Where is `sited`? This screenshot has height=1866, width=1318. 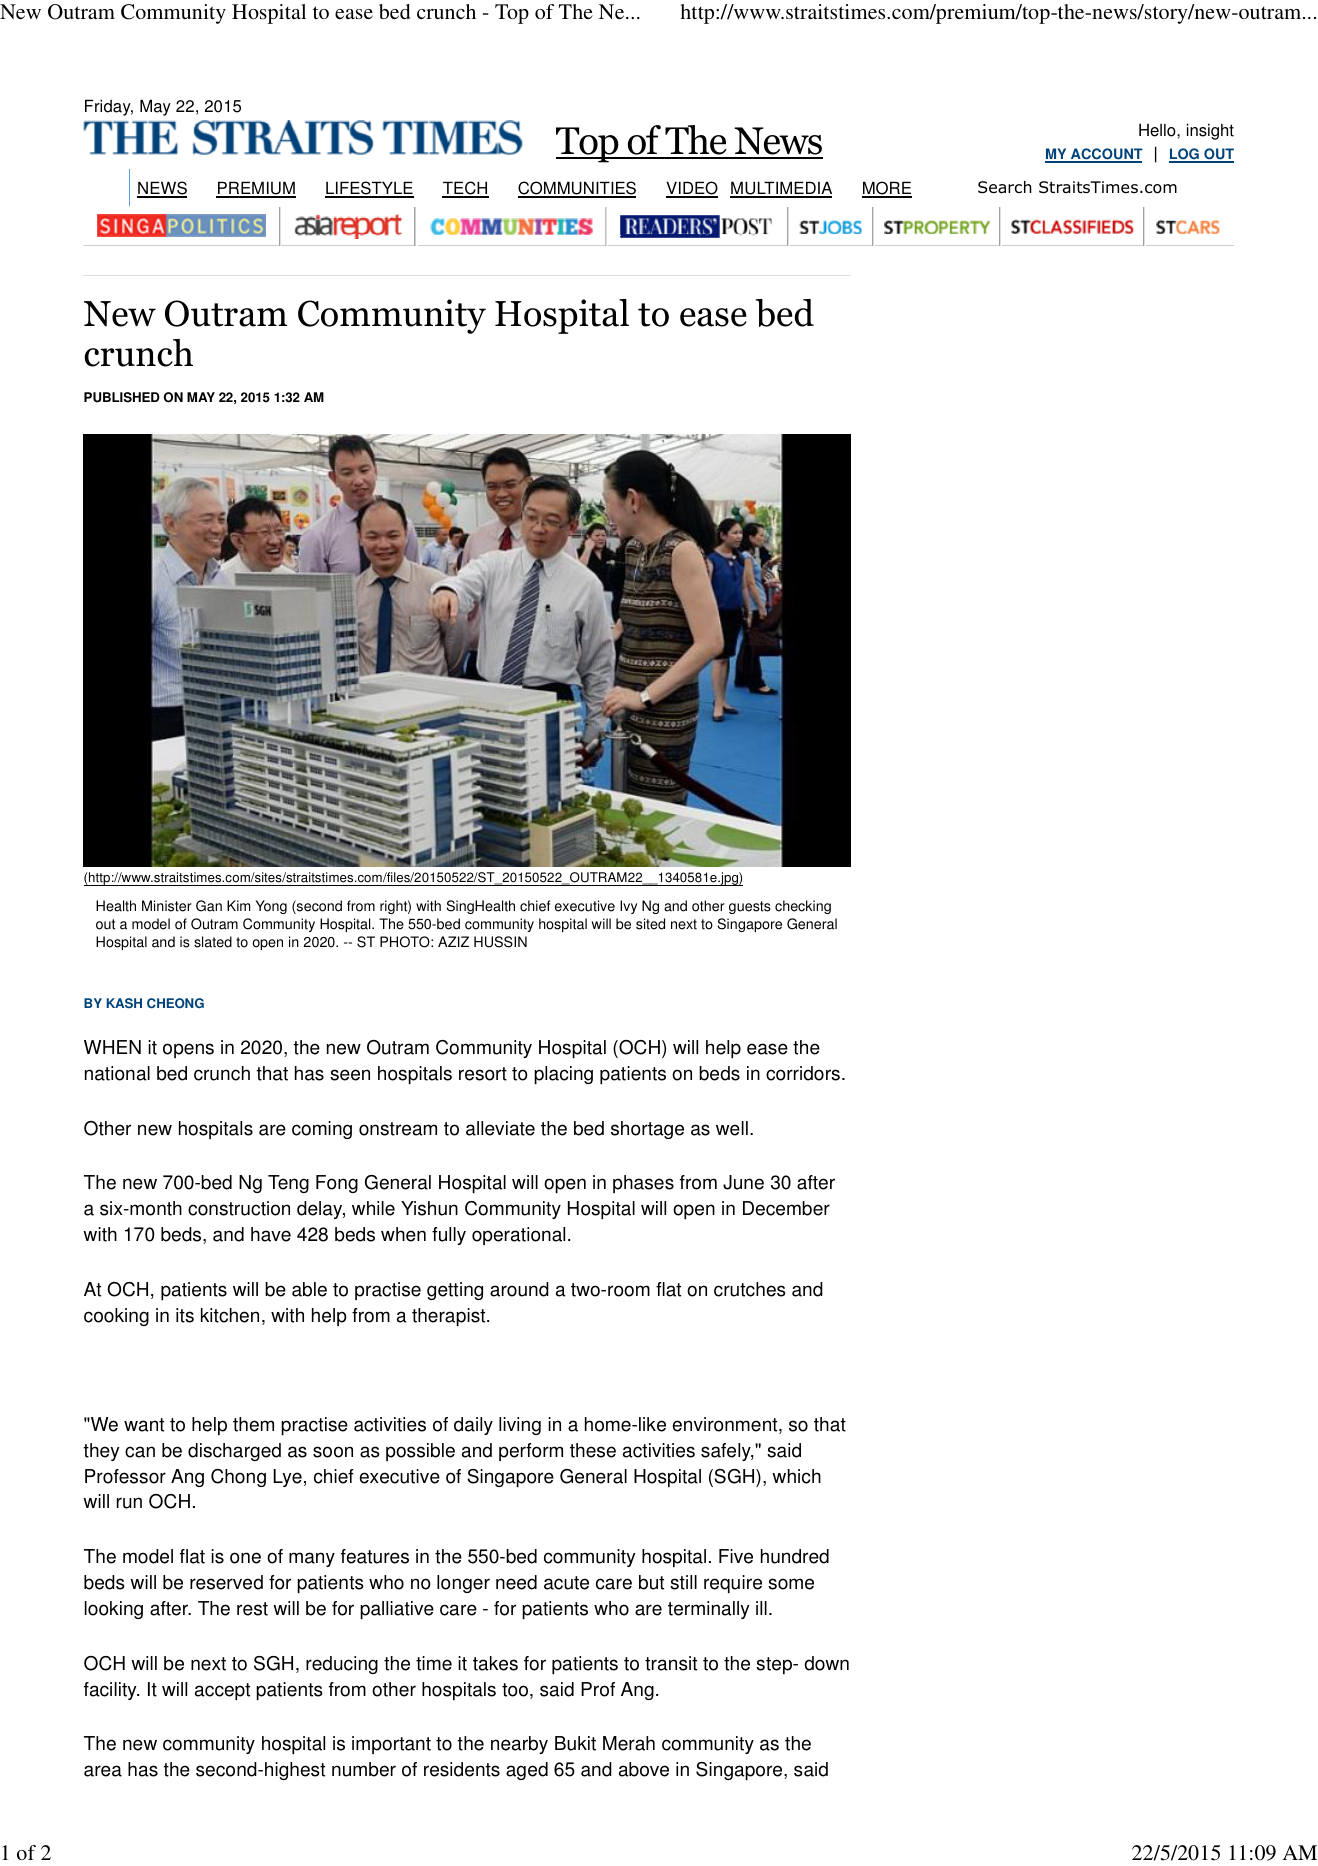 sited is located at coordinates (650, 924).
